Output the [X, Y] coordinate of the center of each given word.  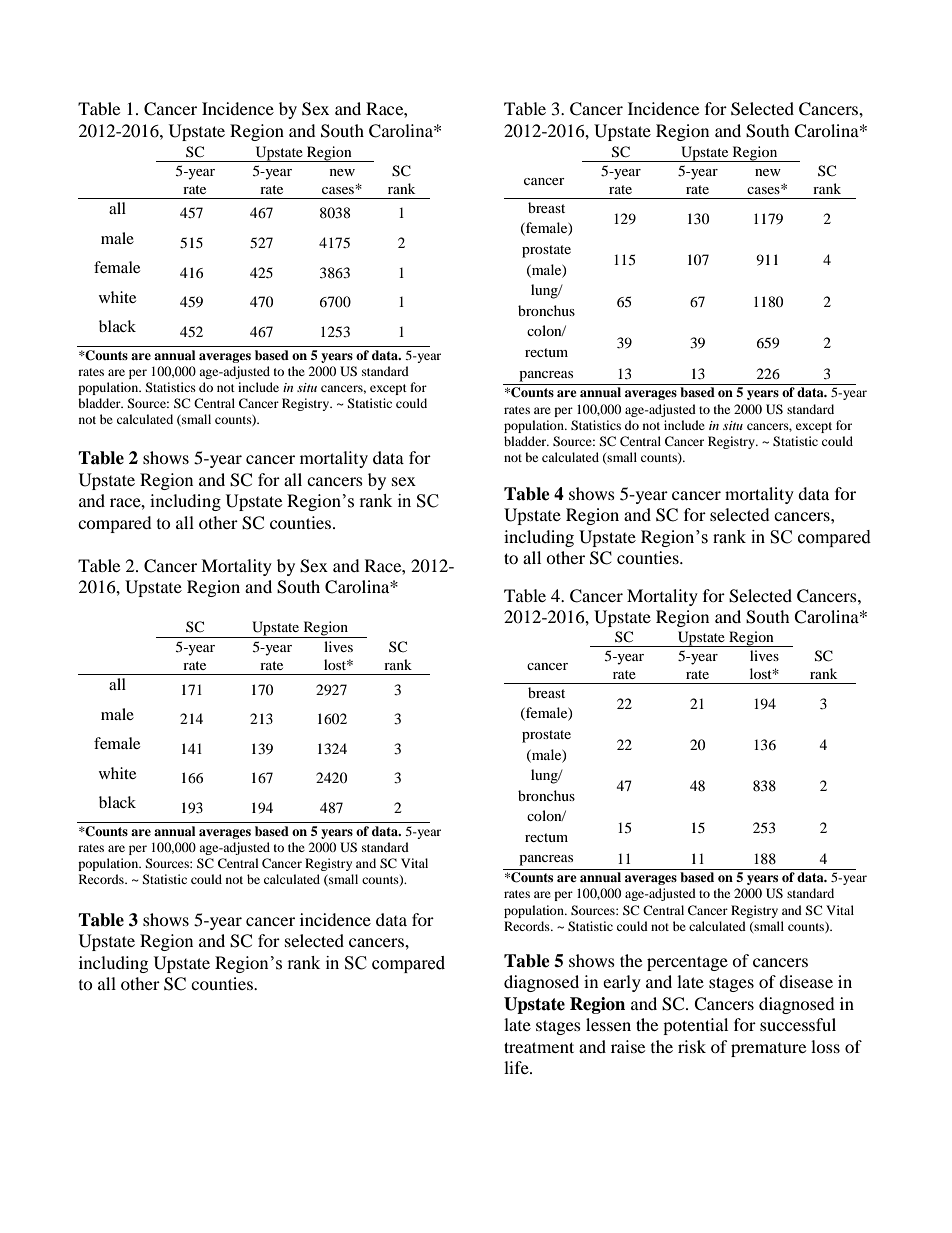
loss [825, 1046]
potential [695, 1026]
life [517, 1067]
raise [628, 1046]
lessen [608, 1024]
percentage [687, 963]
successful [798, 1024]
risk [692, 1046]
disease [806, 981]
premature [768, 1050]
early [622, 983]
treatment [539, 1047]
